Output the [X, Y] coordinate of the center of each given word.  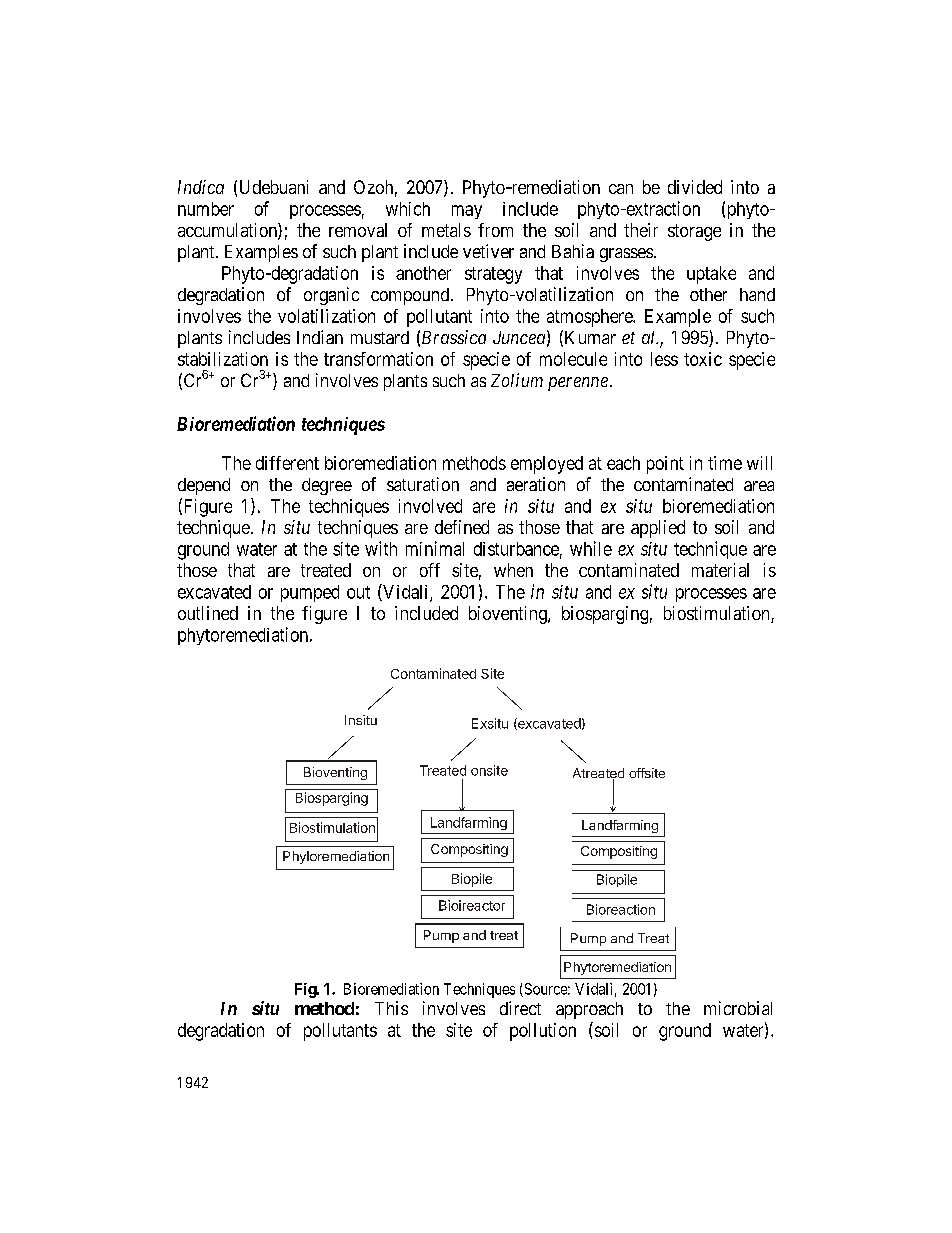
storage [694, 232]
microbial [738, 1008]
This [391, 1008]
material [720, 570]
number [206, 209]
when [513, 570]
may [467, 212]
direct [520, 1008]
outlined [208, 613]
